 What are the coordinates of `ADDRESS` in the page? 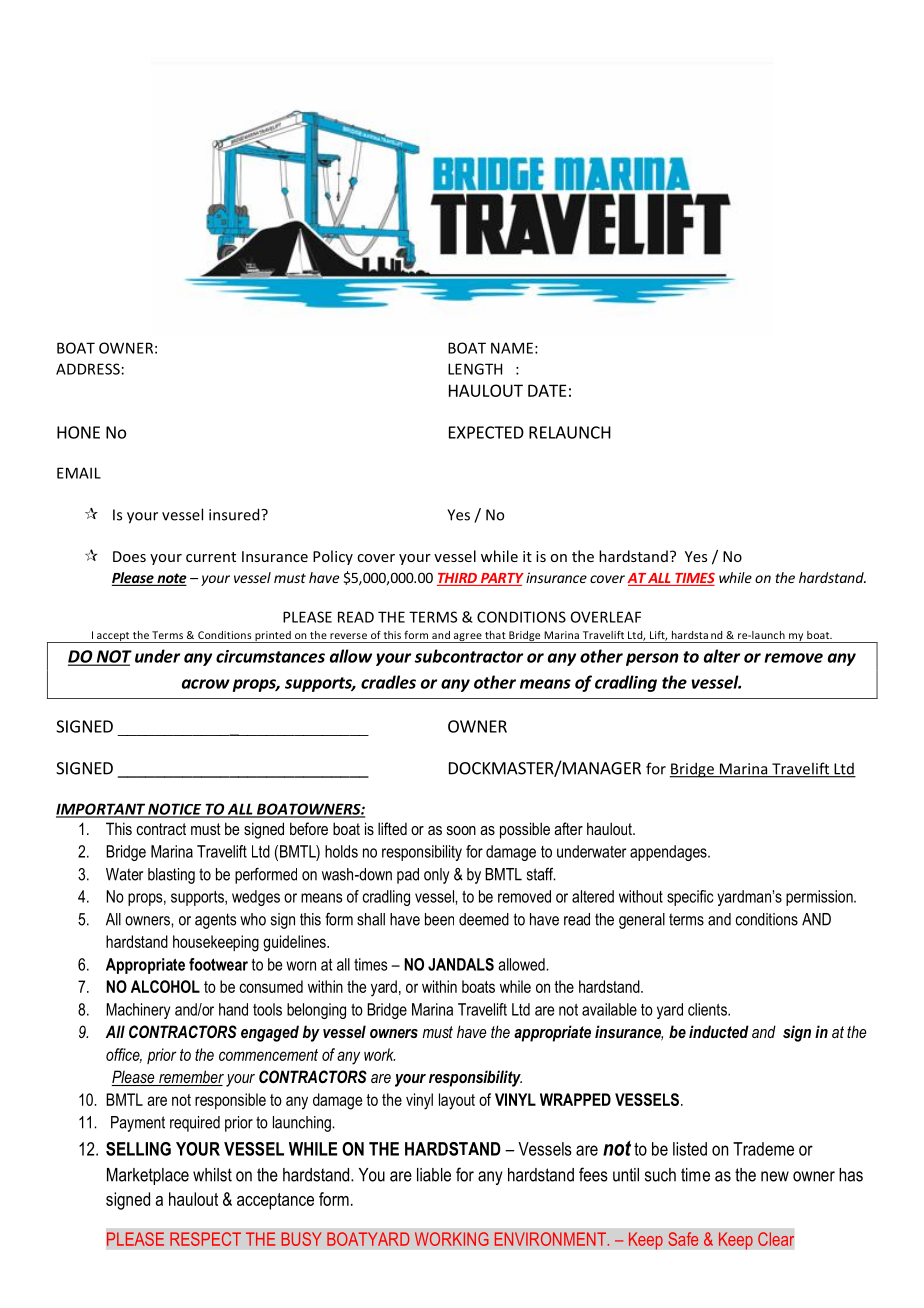 It's located at (88, 369).
